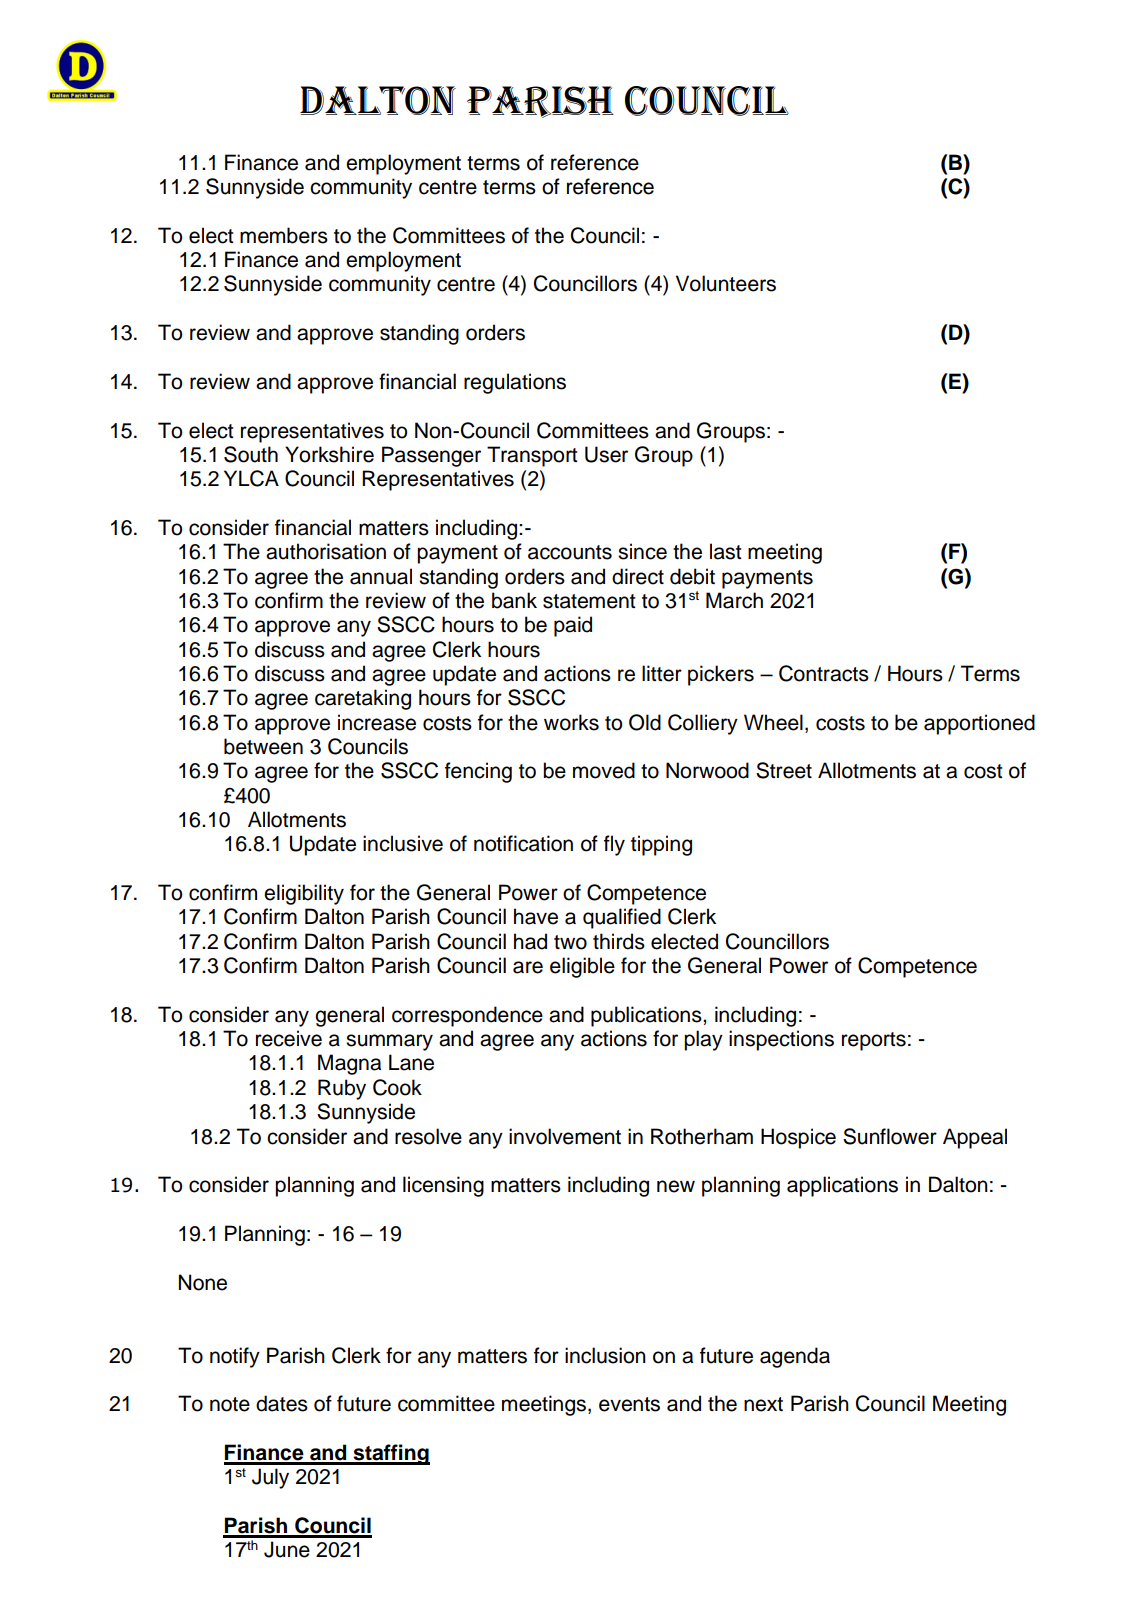 This image has height=1620, width=1146. What do you see at coordinates (763, 1404) in the image?
I see `next` at bounding box center [763, 1404].
